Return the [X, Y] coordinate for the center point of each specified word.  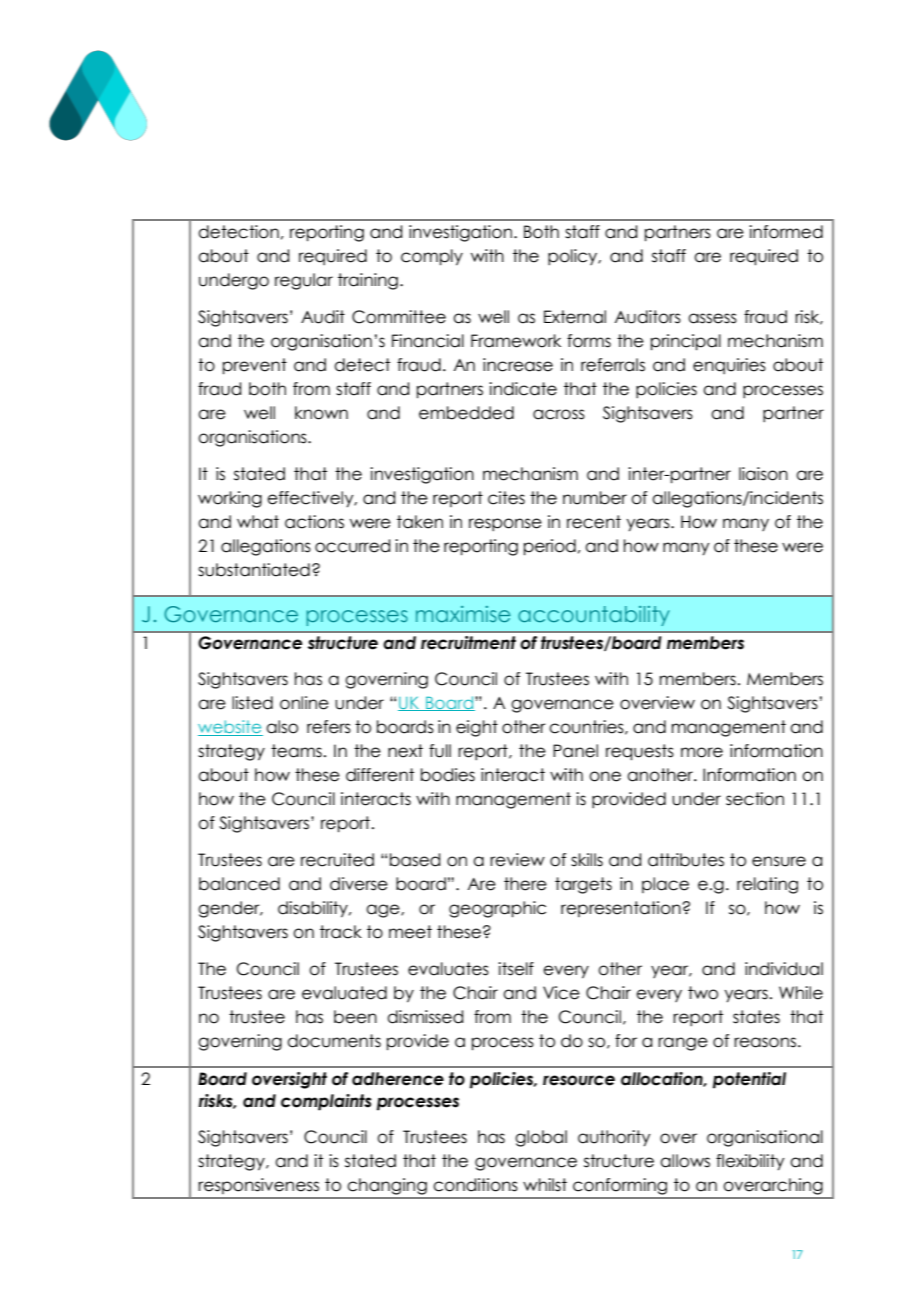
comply [432, 257]
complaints [326, 1102]
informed [786, 232]
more [702, 752]
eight [477, 728]
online [304, 703]
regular [304, 281]
